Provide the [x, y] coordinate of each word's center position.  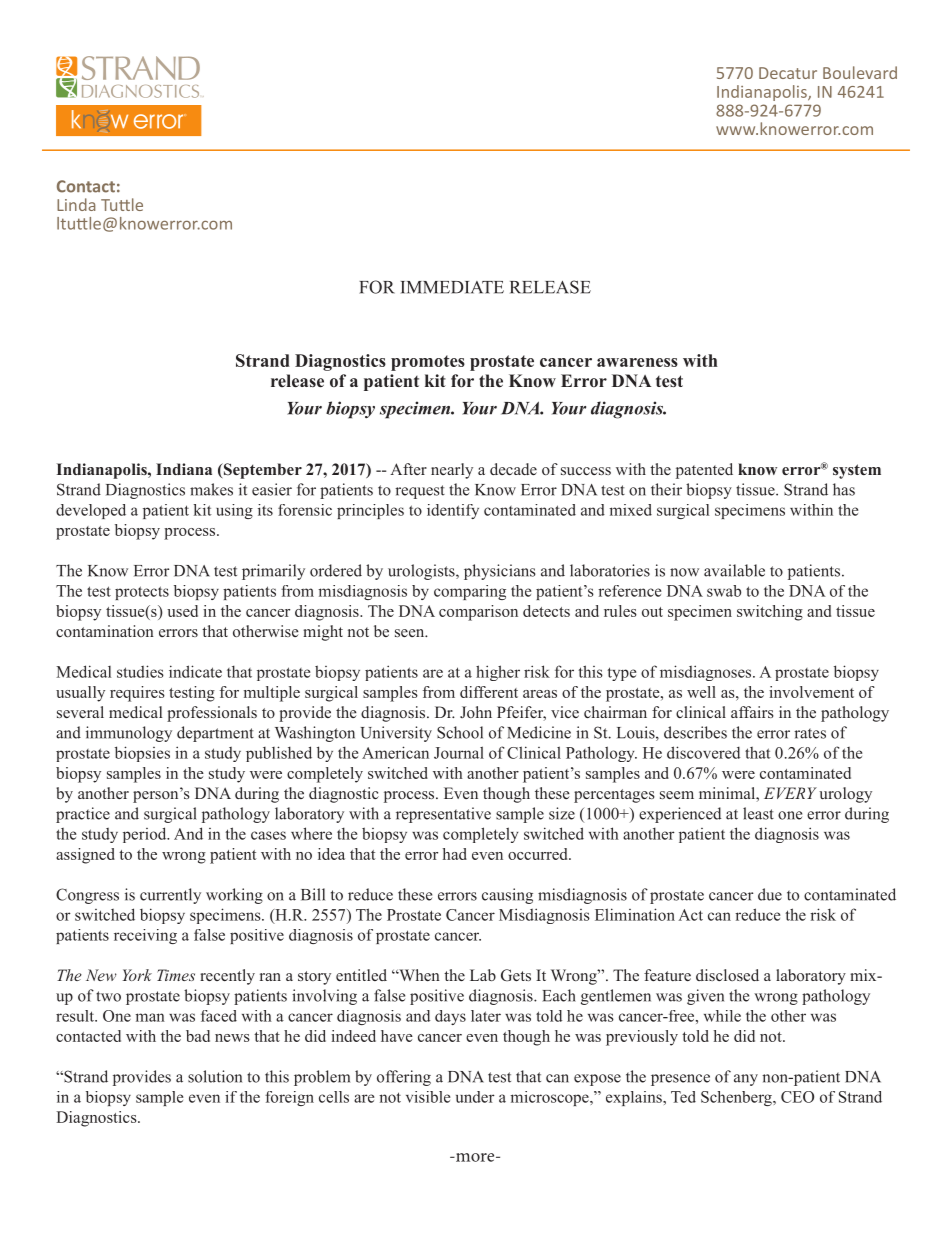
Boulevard [860, 72]
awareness [637, 362]
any [746, 1080]
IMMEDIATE [452, 287]
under [475, 1097]
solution [215, 1076]
